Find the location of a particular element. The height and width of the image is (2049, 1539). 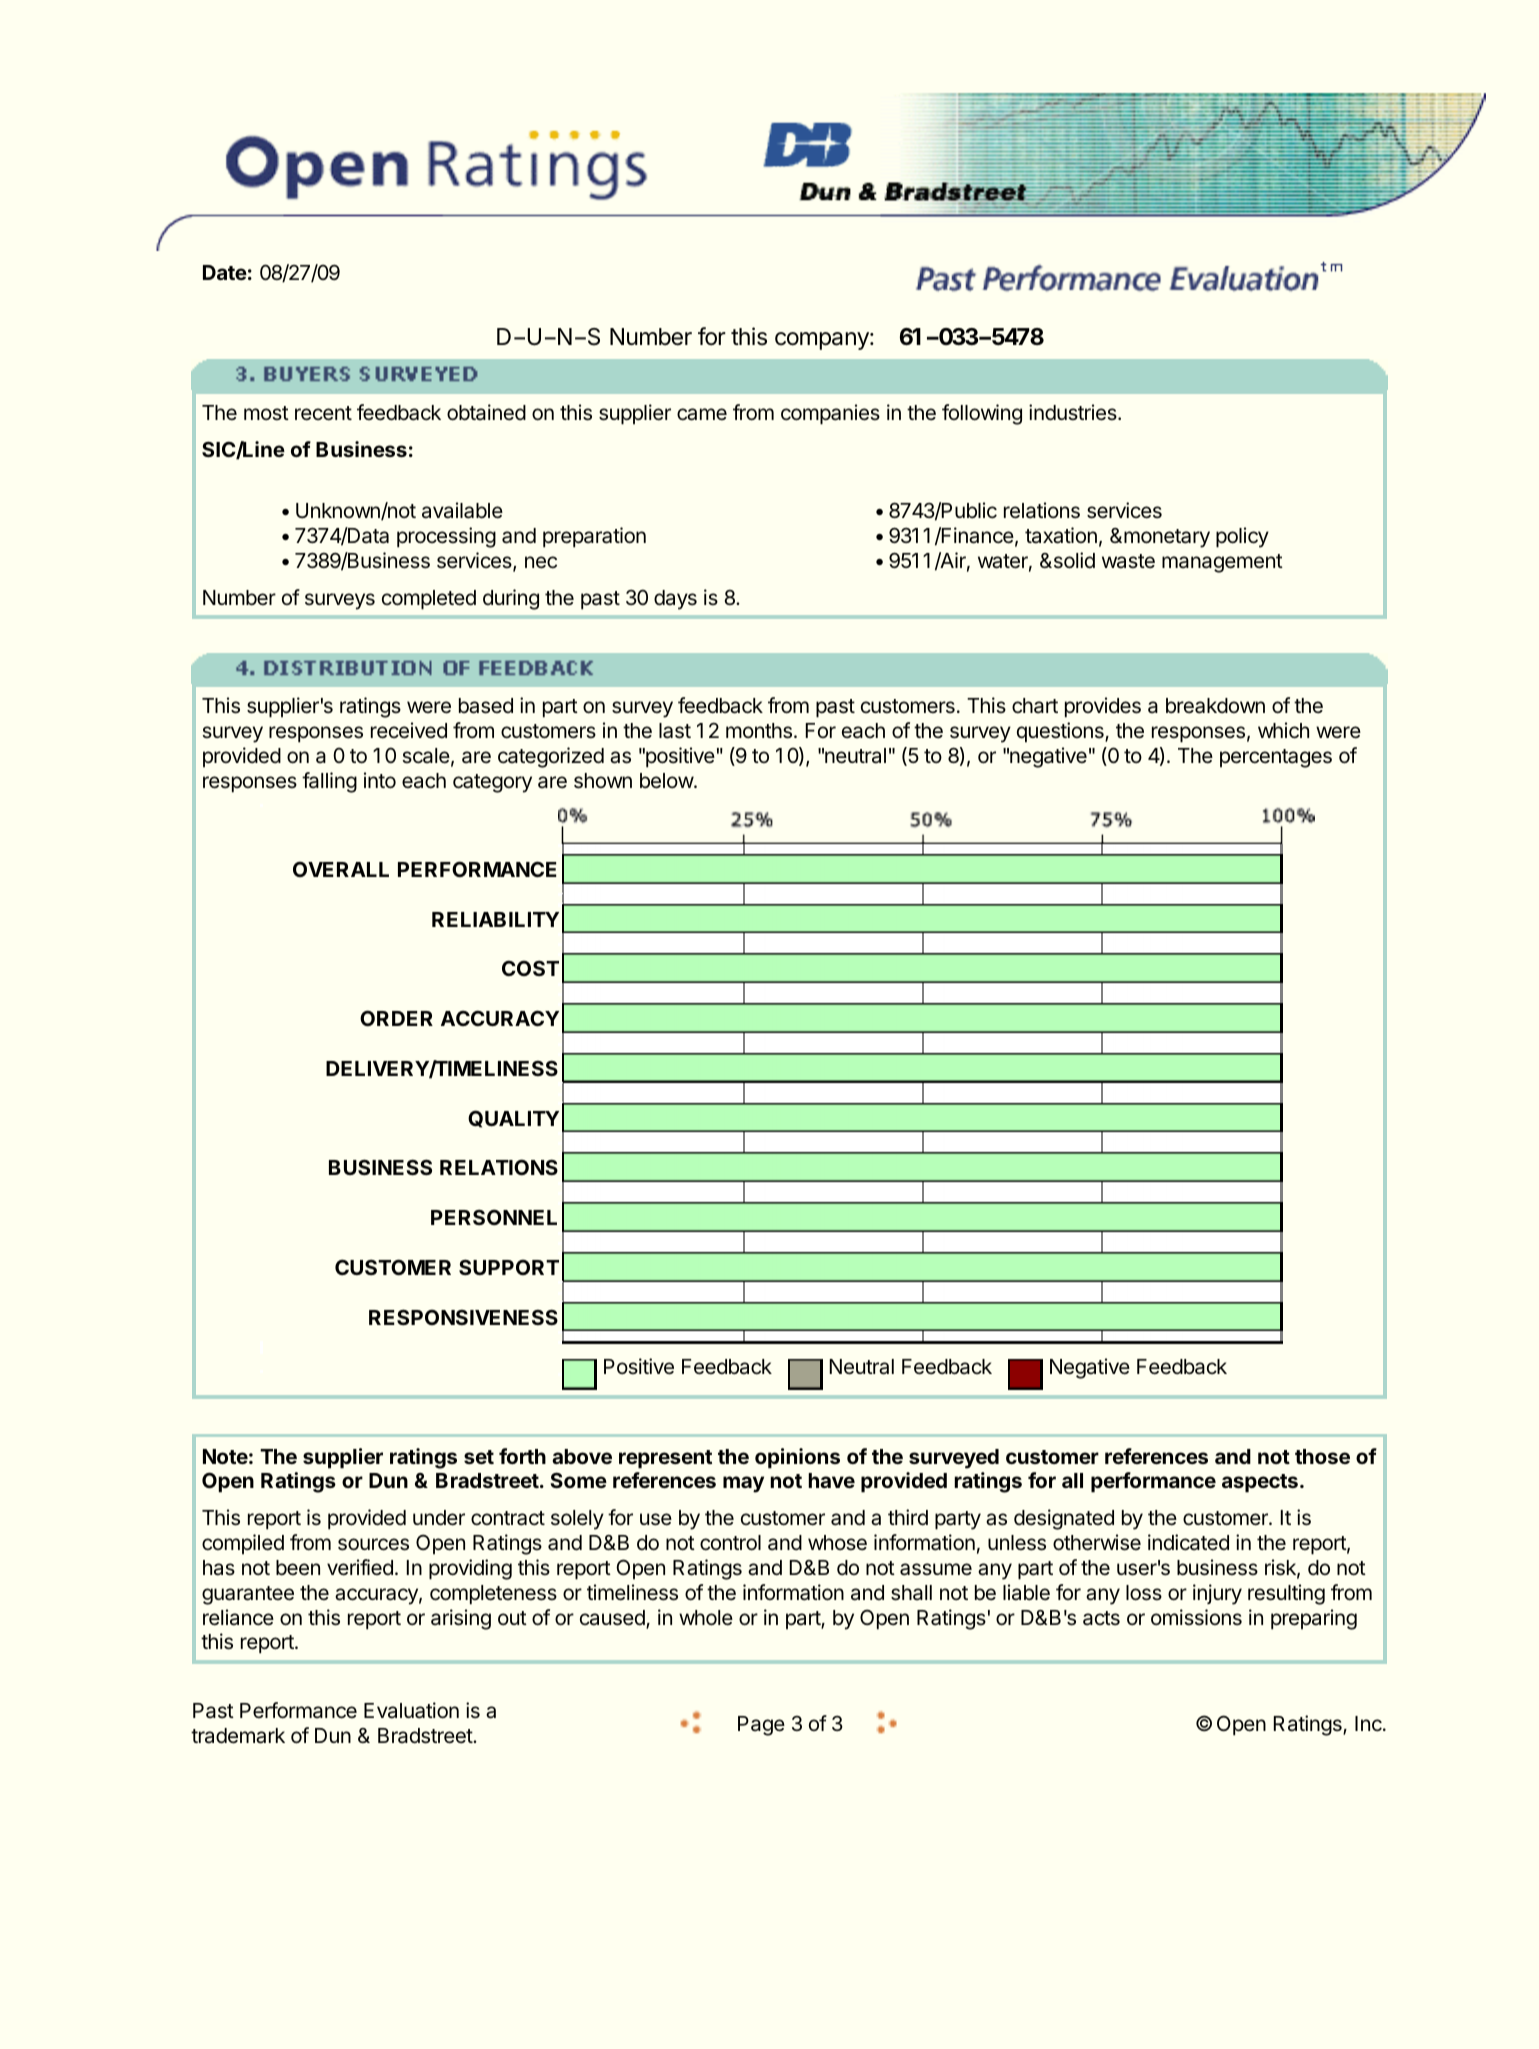

COST is located at coordinates (530, 968).
